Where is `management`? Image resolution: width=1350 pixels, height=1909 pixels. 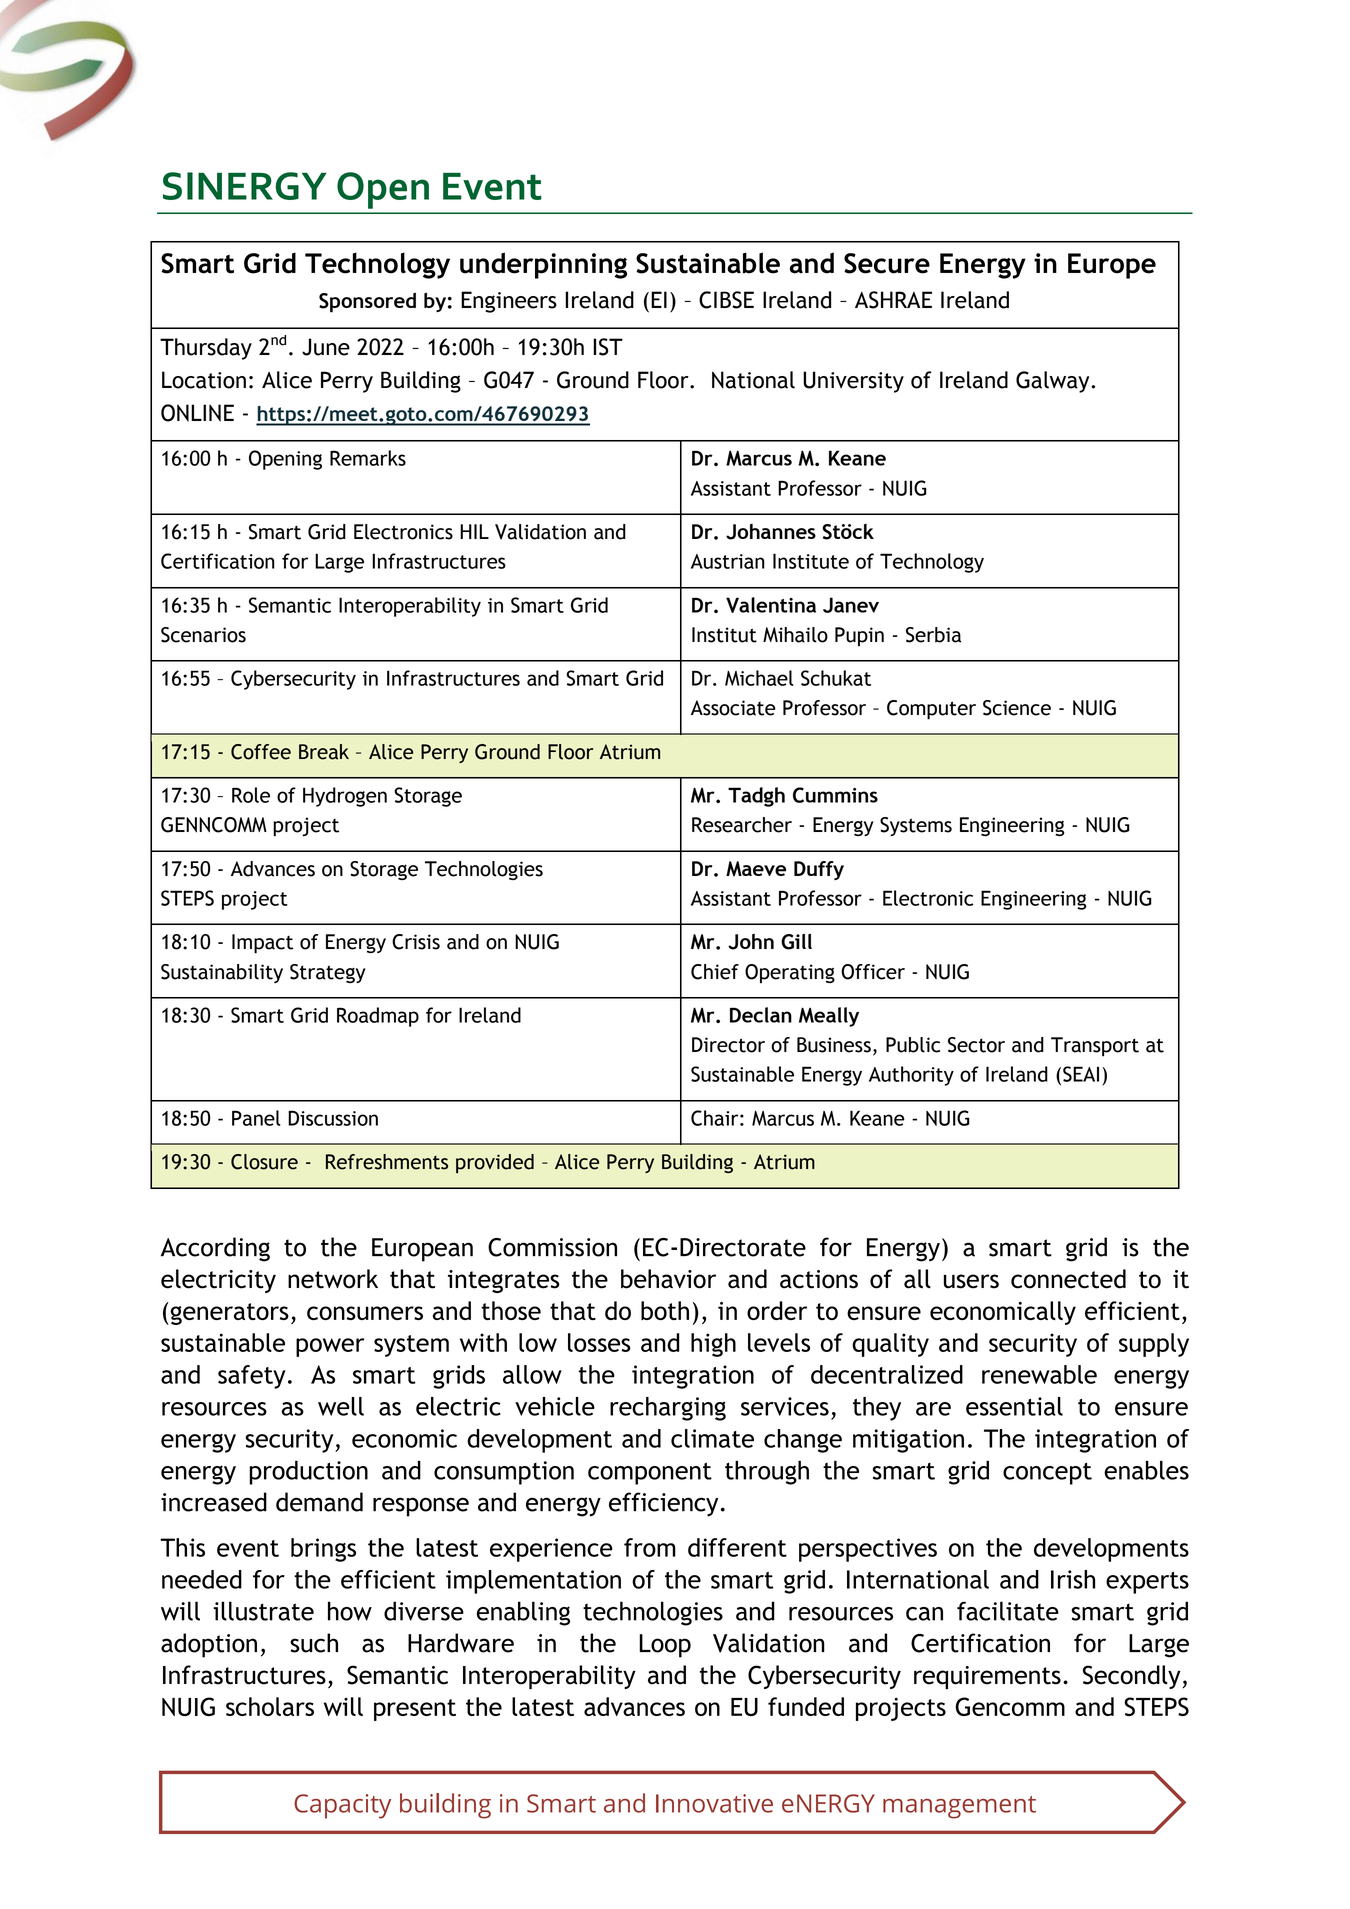 management is located at coordinates (959, 1807).
